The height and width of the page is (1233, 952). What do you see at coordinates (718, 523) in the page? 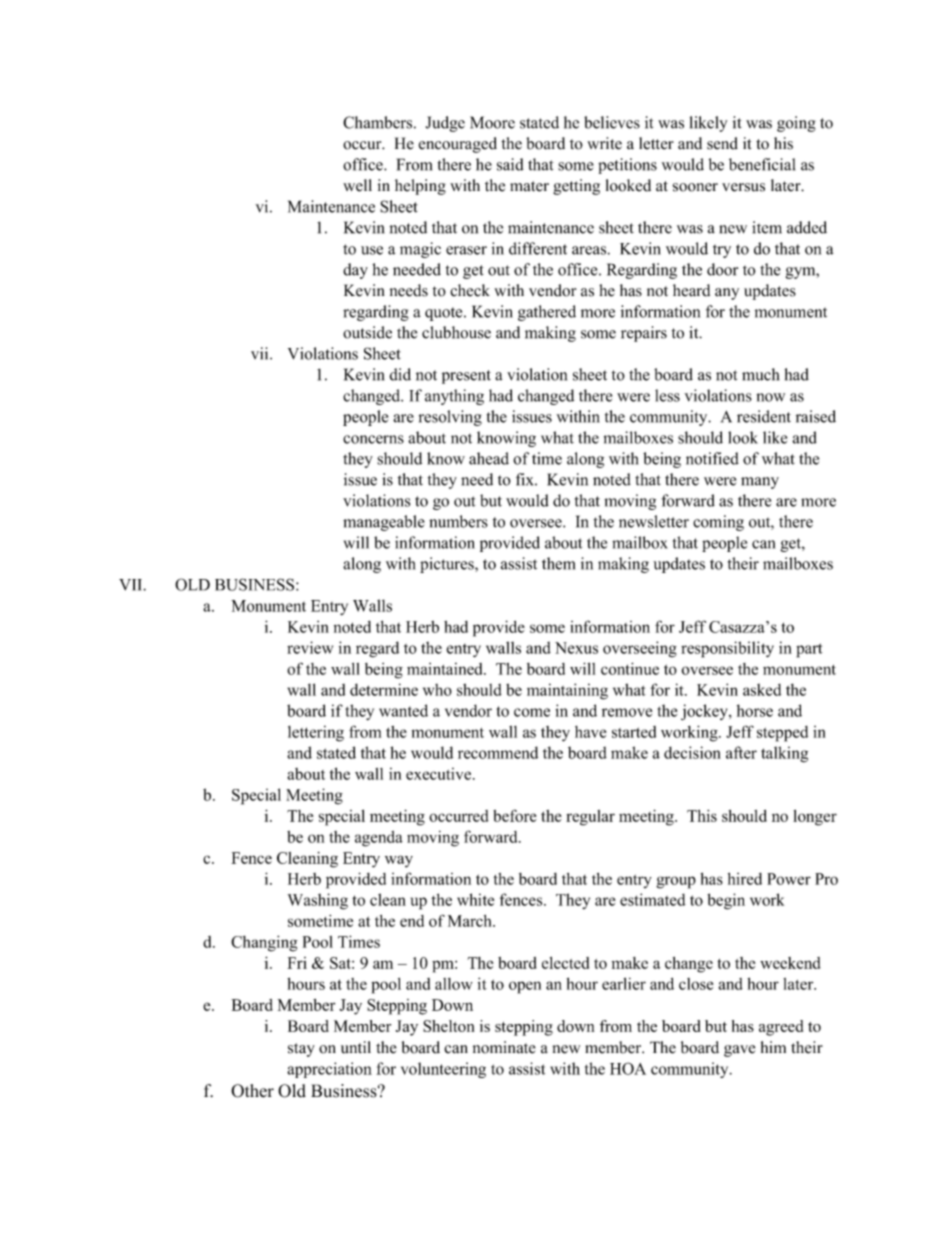
I see `coming` at bounding box center [718, 523].
